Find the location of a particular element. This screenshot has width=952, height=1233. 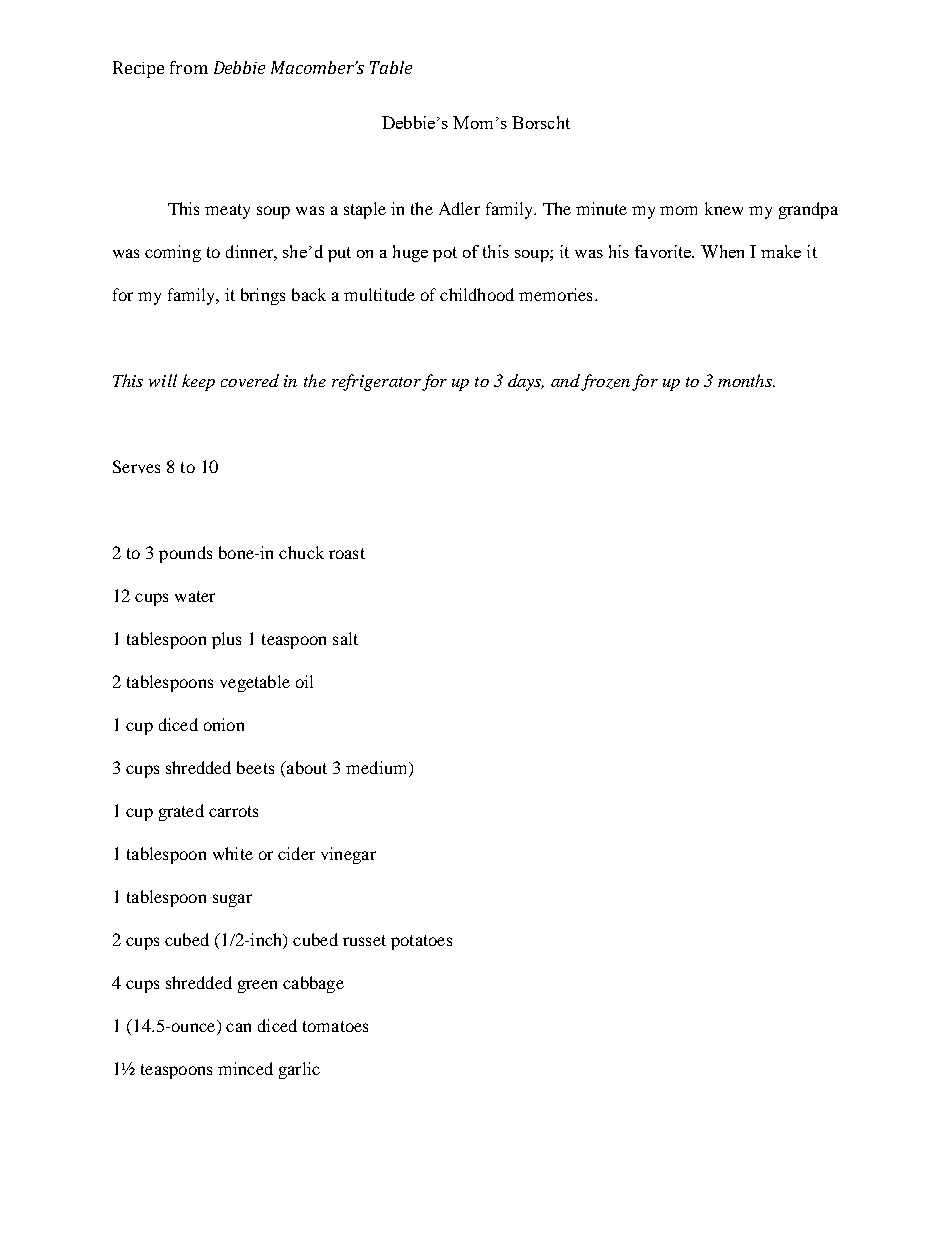

Borscht is located at coordinates (541, 122).
